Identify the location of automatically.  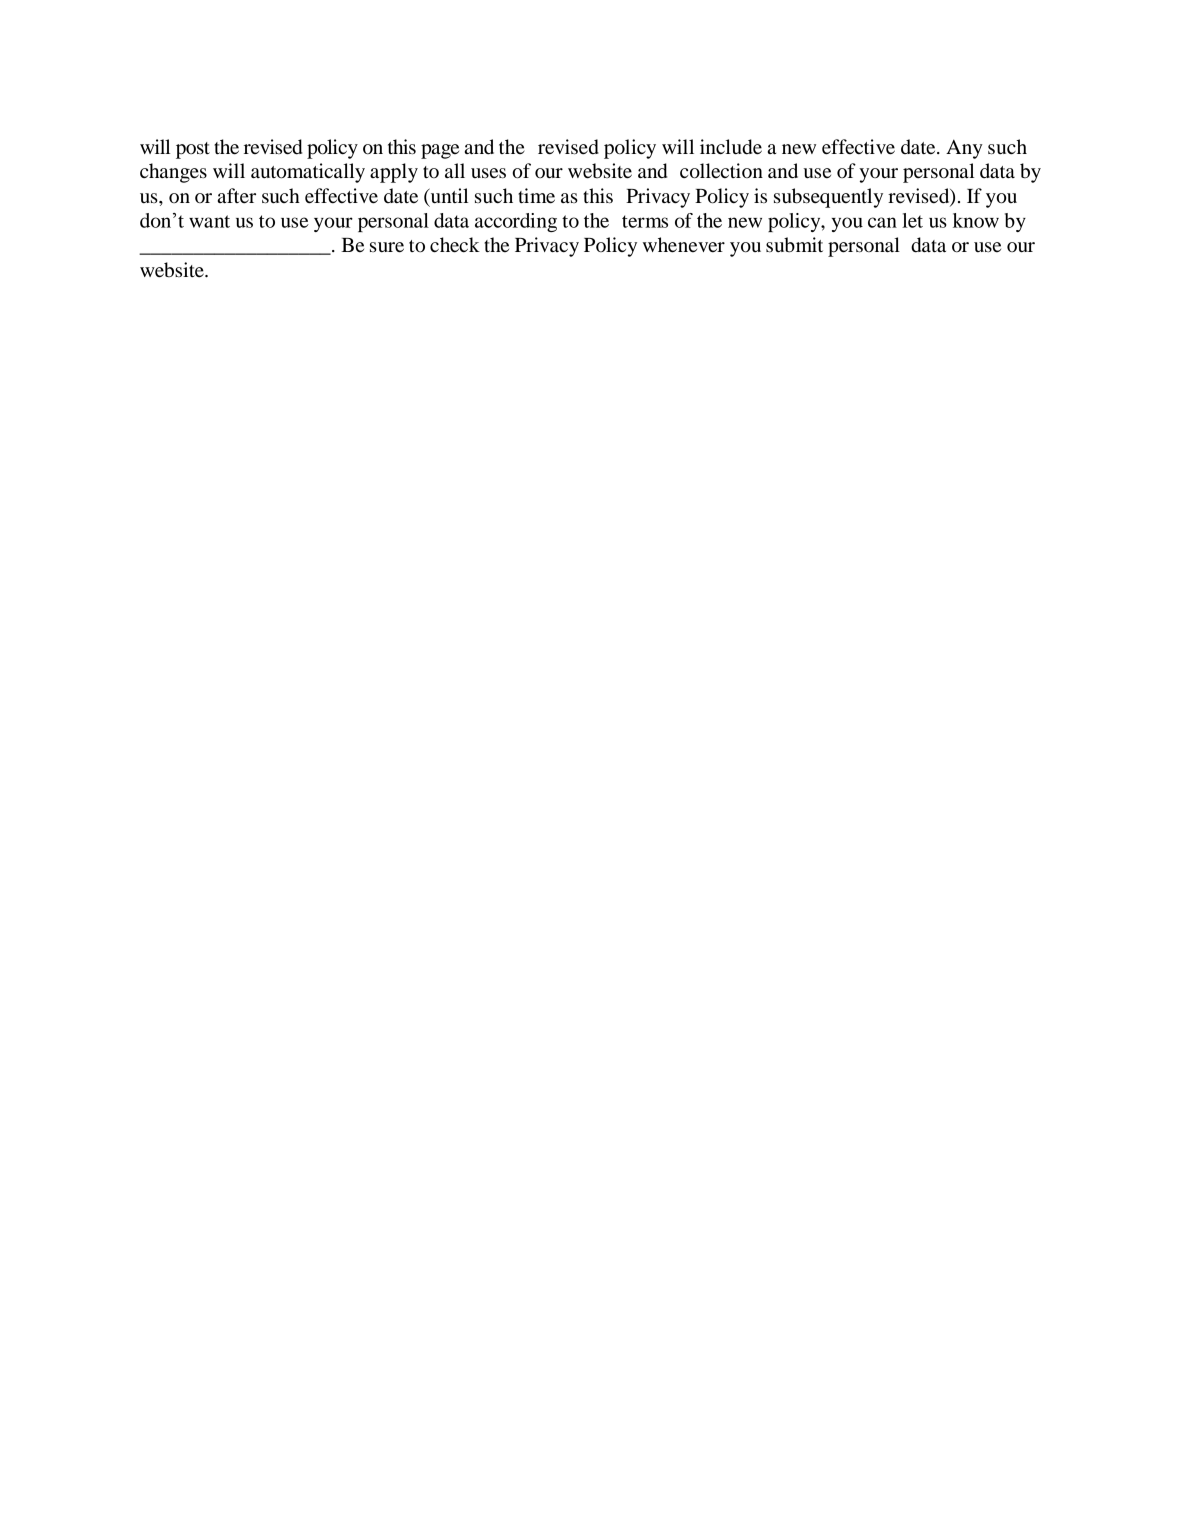
(308, 173).
